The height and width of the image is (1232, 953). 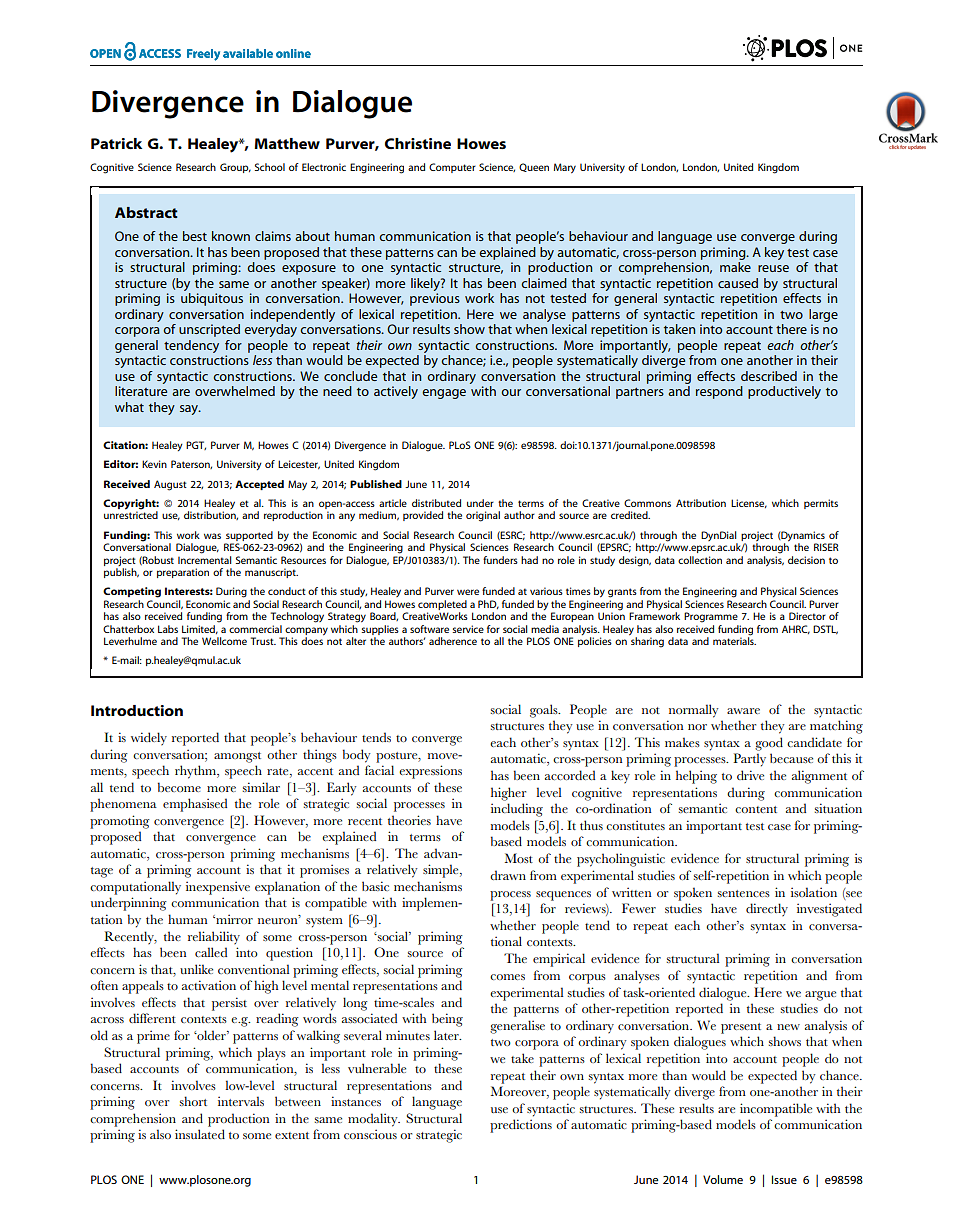 What do you see at coordinates (190, 410) in the image?
I see `say` at bounding box center [190, 410].
